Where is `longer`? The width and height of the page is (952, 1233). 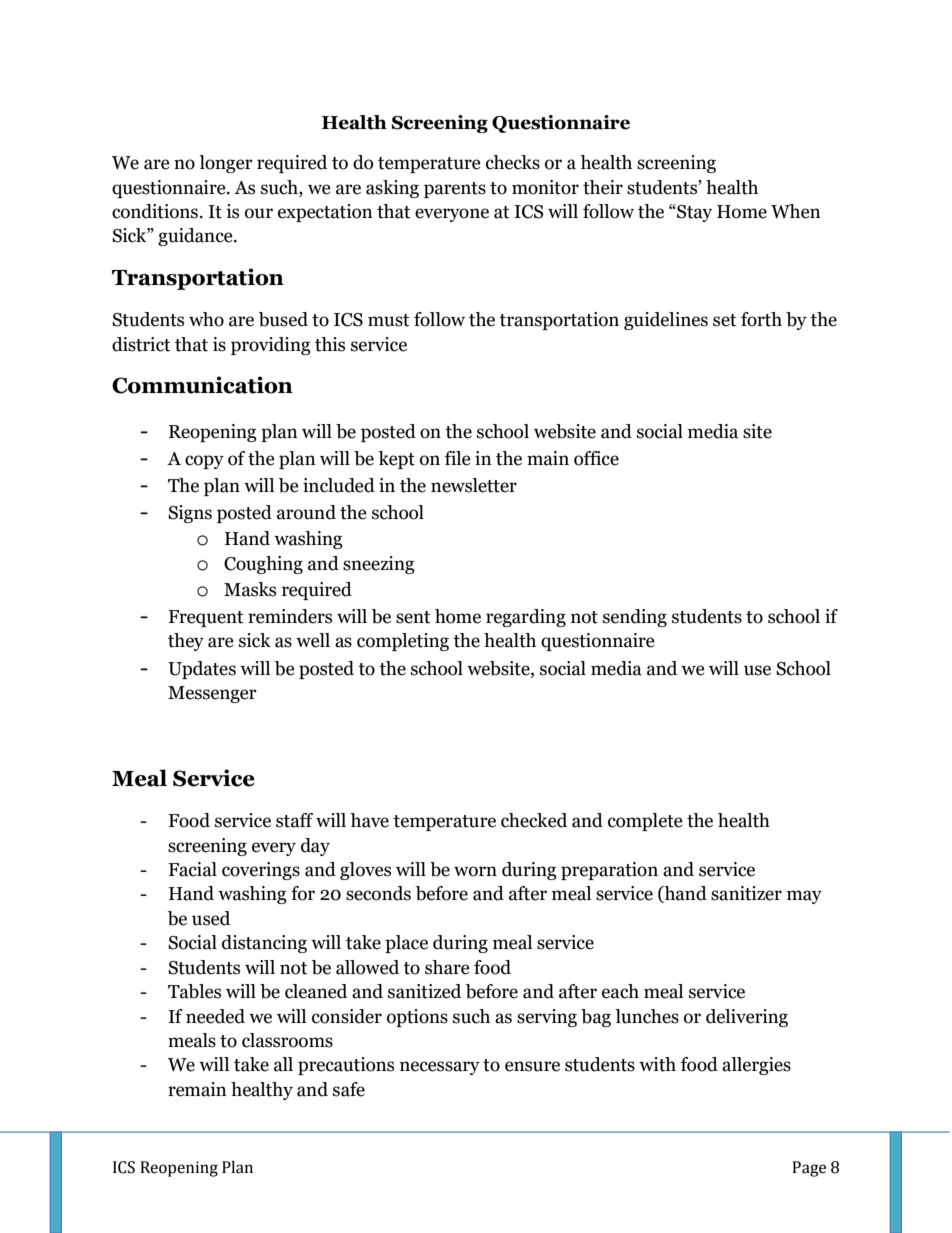 longer is located at coordinates (226, 164).
